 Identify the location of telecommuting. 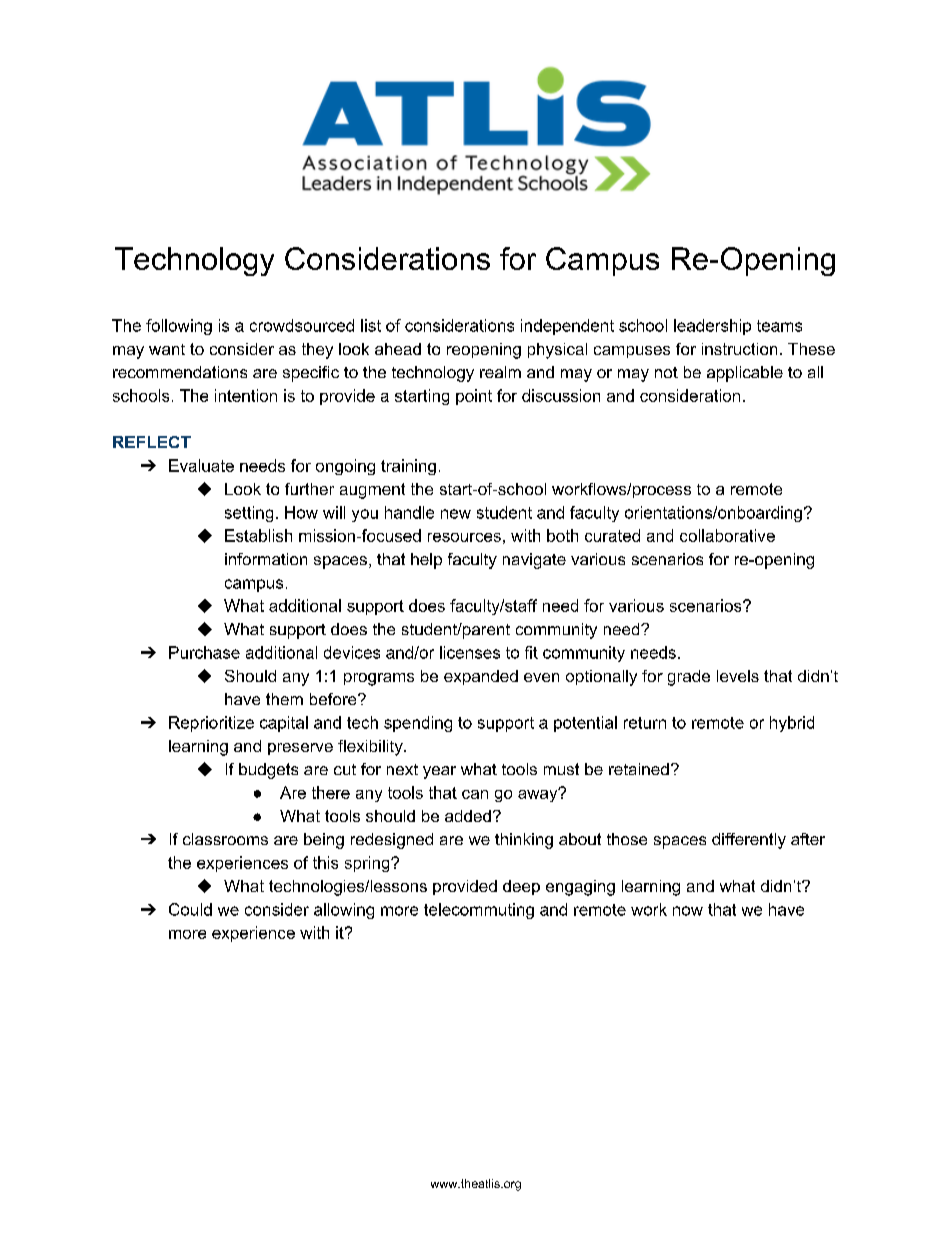
(479, 911).
